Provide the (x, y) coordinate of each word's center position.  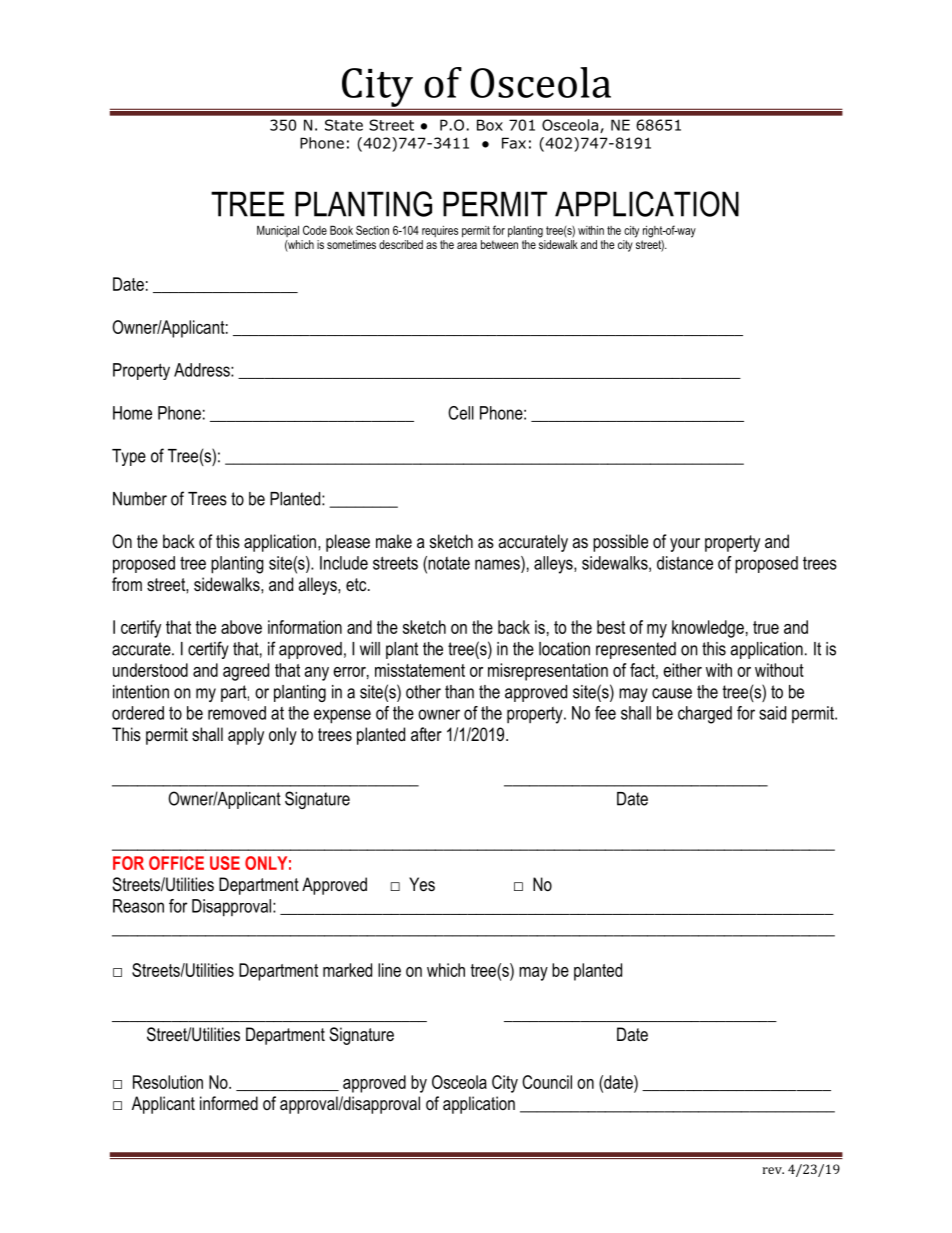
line (389, 970)
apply (246, 736)
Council (547, 1082)
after (426, 734)
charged (705, 715)
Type (129, 457)
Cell (461, 413)
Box (490, 125)
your (685, 545)
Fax (514, 143)
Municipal (278, 231)
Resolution (168, 1082)
